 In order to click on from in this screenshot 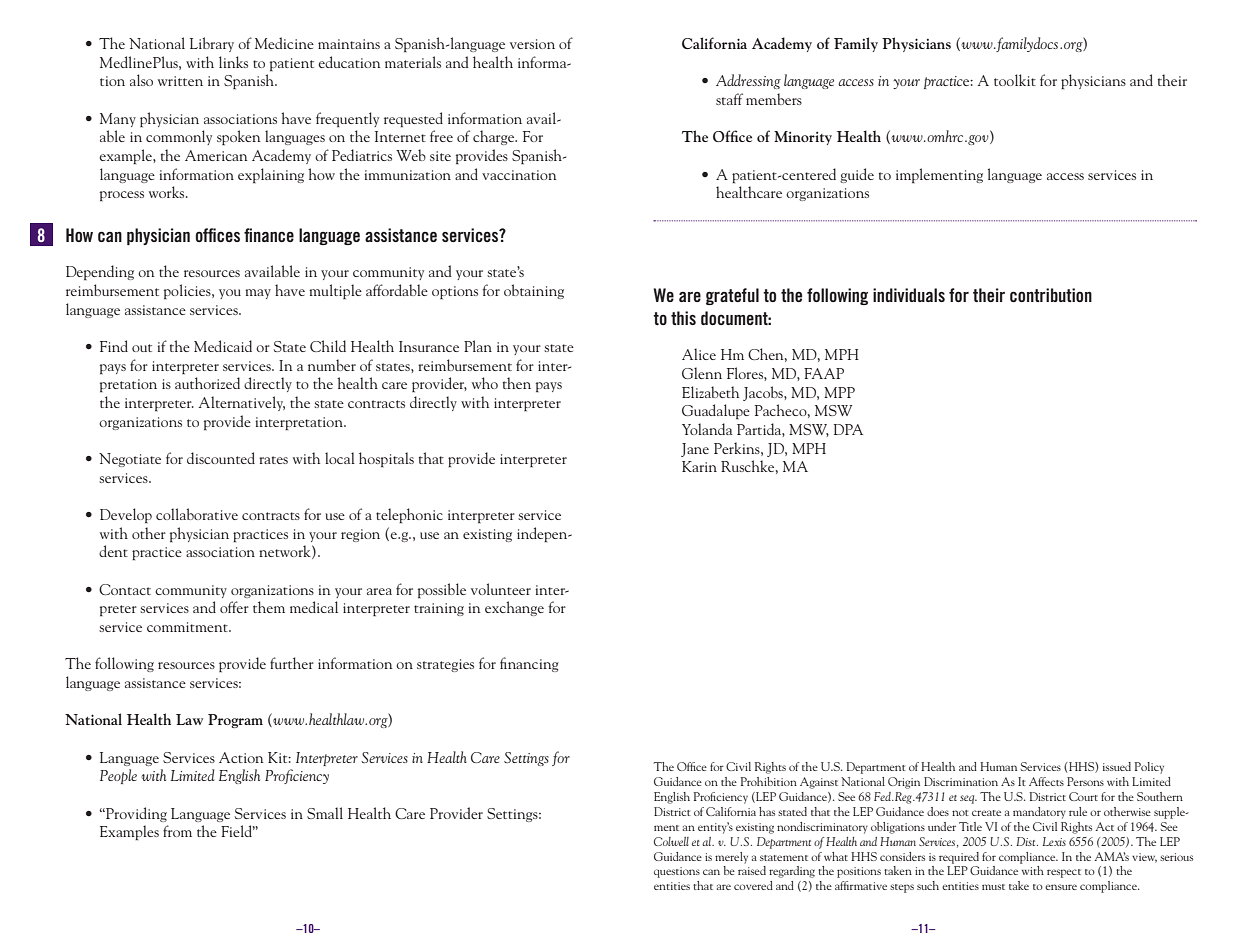, I will do `click(177, 831)`.
